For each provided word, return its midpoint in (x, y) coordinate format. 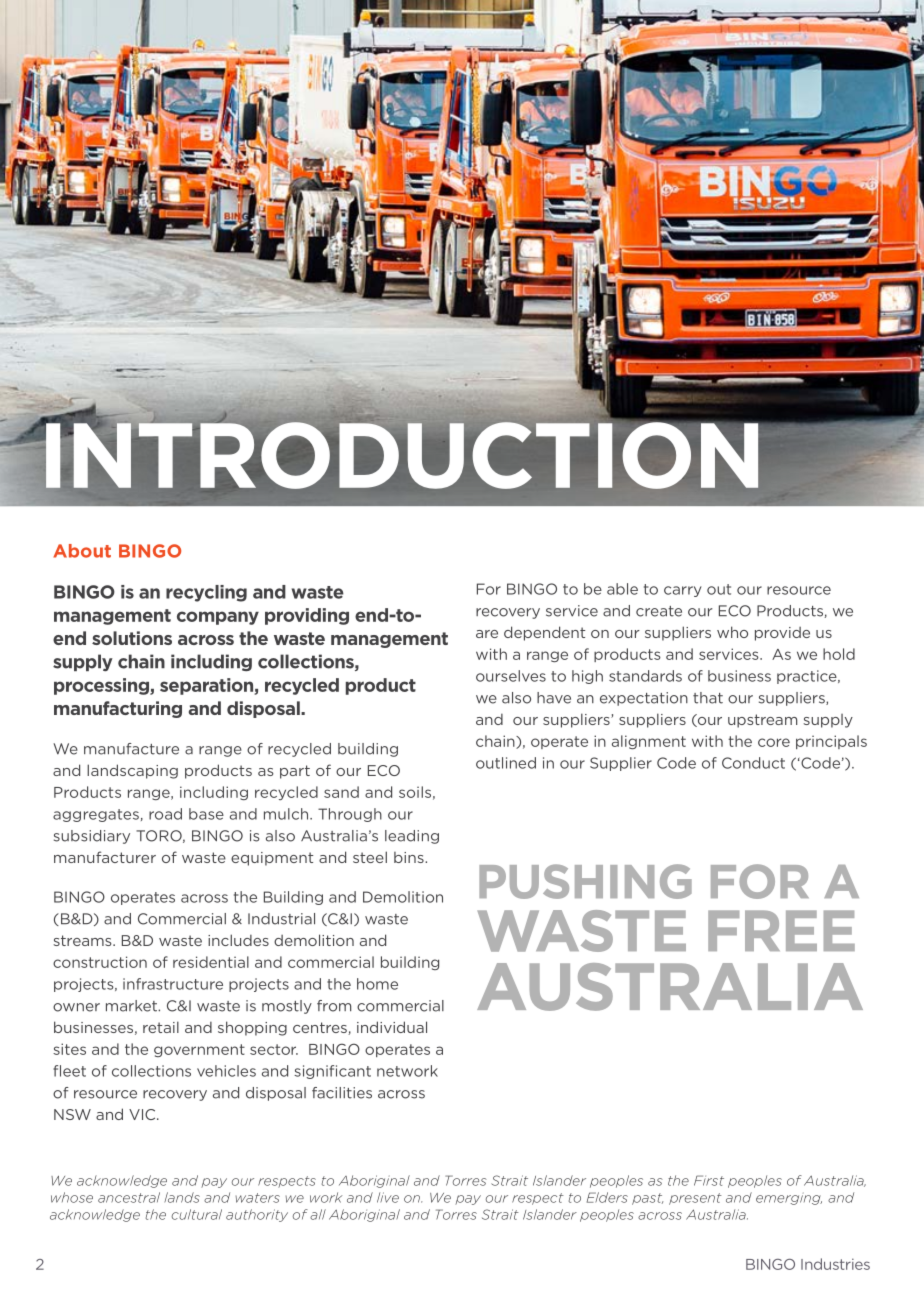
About (82, 551)
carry (683, 591)
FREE (781, 930)
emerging (789, 1200)
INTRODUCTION (402, 454)
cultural (196, 1214)
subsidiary (92, 837)
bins (410, 857)
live (388, 1197)
